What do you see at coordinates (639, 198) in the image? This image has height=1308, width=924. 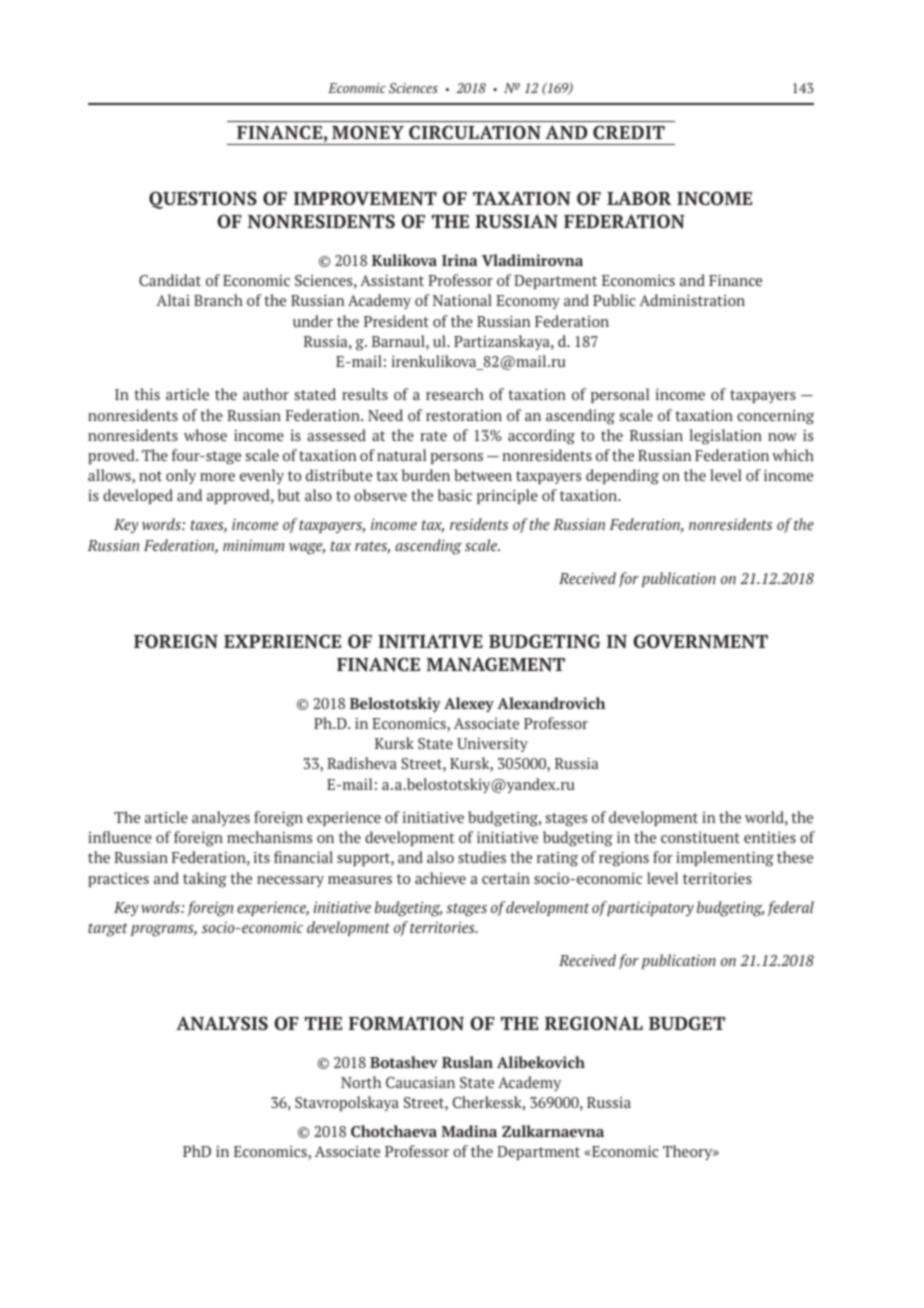 I see `LABOR` at bounding box center [639, 198].
